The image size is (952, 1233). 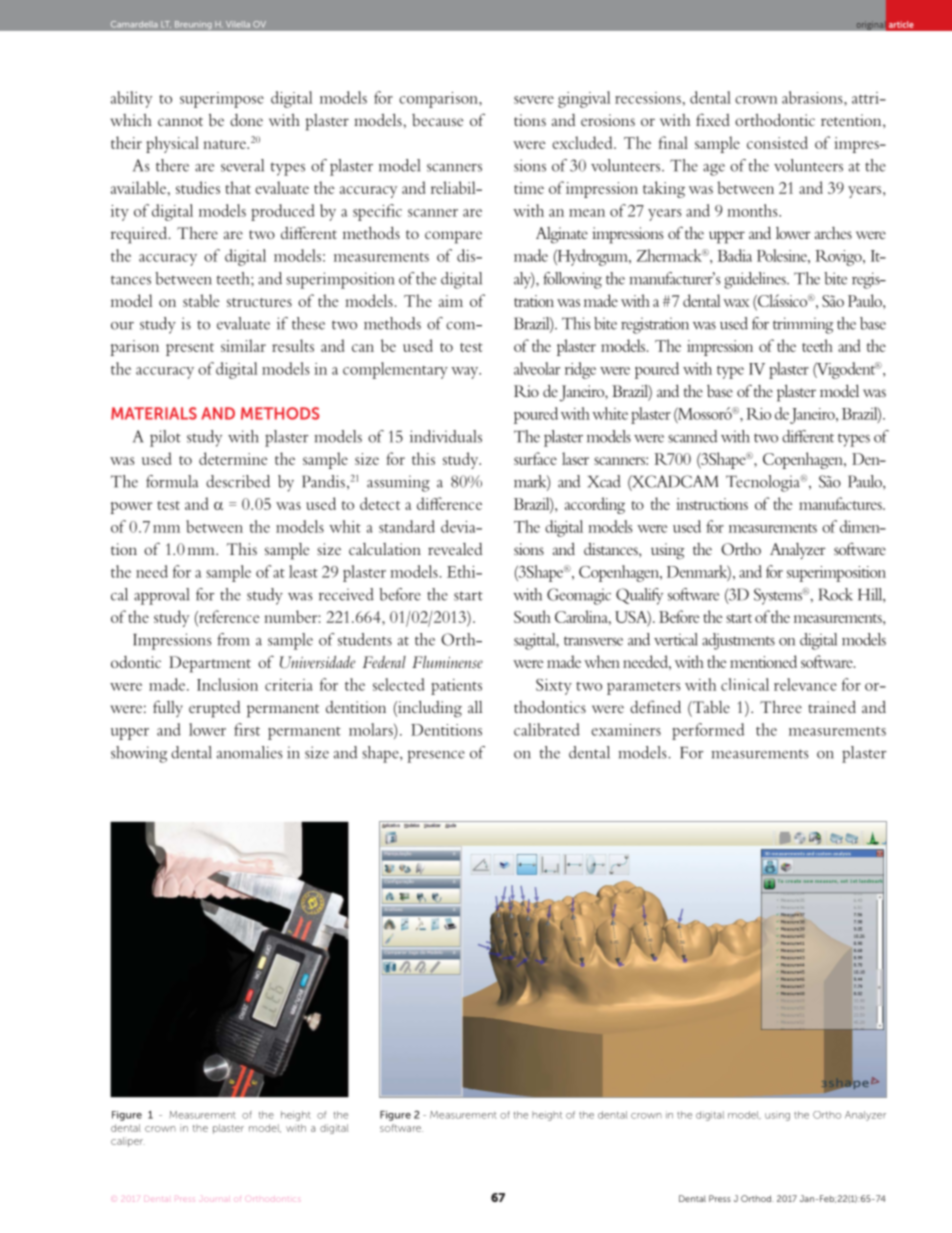 What do you see at coordinates (401, 1128) in the image?
I see `software` at bounding box center [401, 1128].
